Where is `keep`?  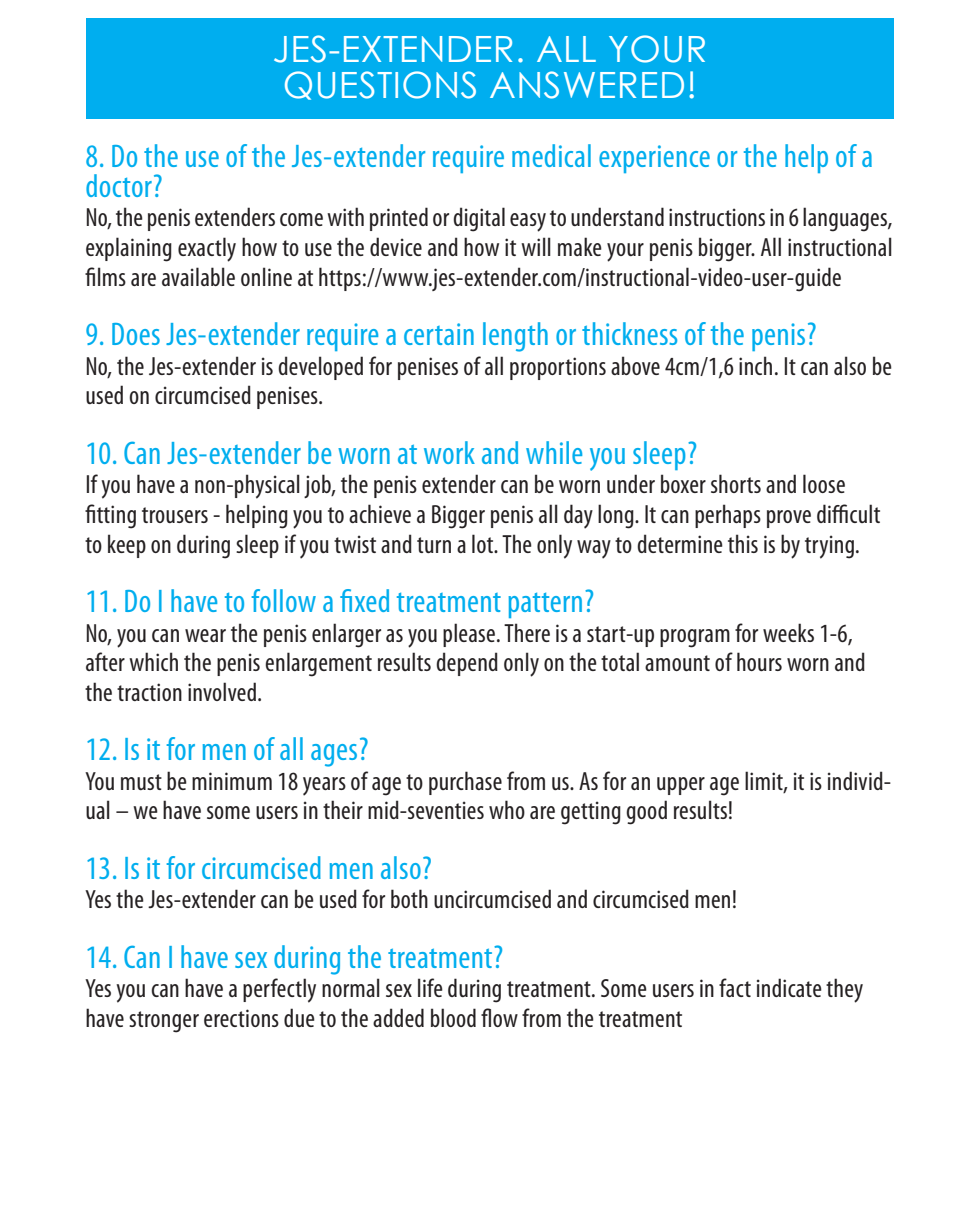
keep is located at coordinates (127, 546).
